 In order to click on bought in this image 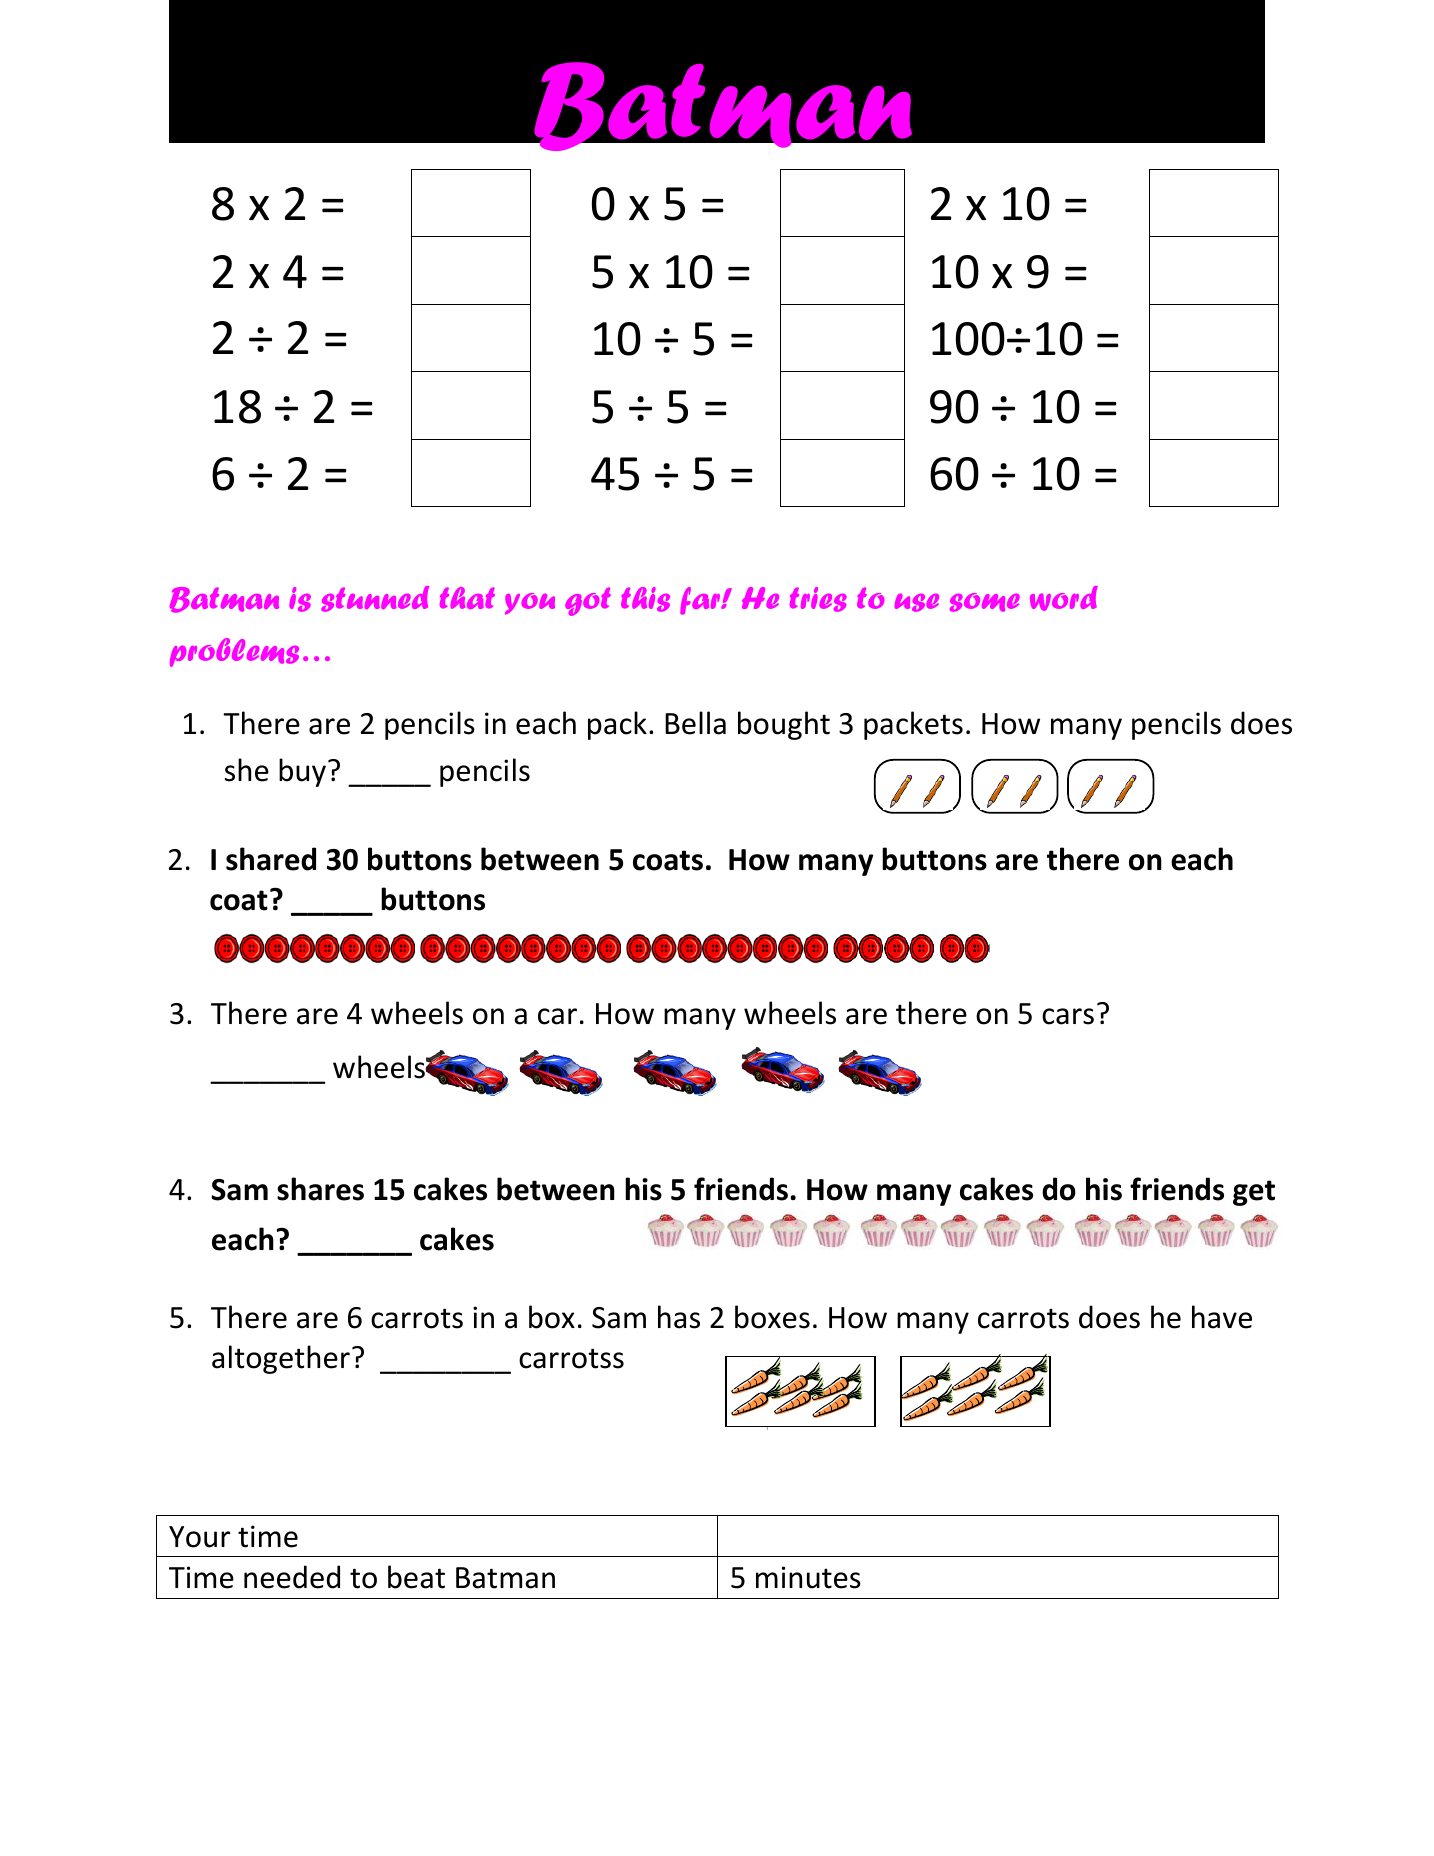, I will do `click(784, 725)`.
